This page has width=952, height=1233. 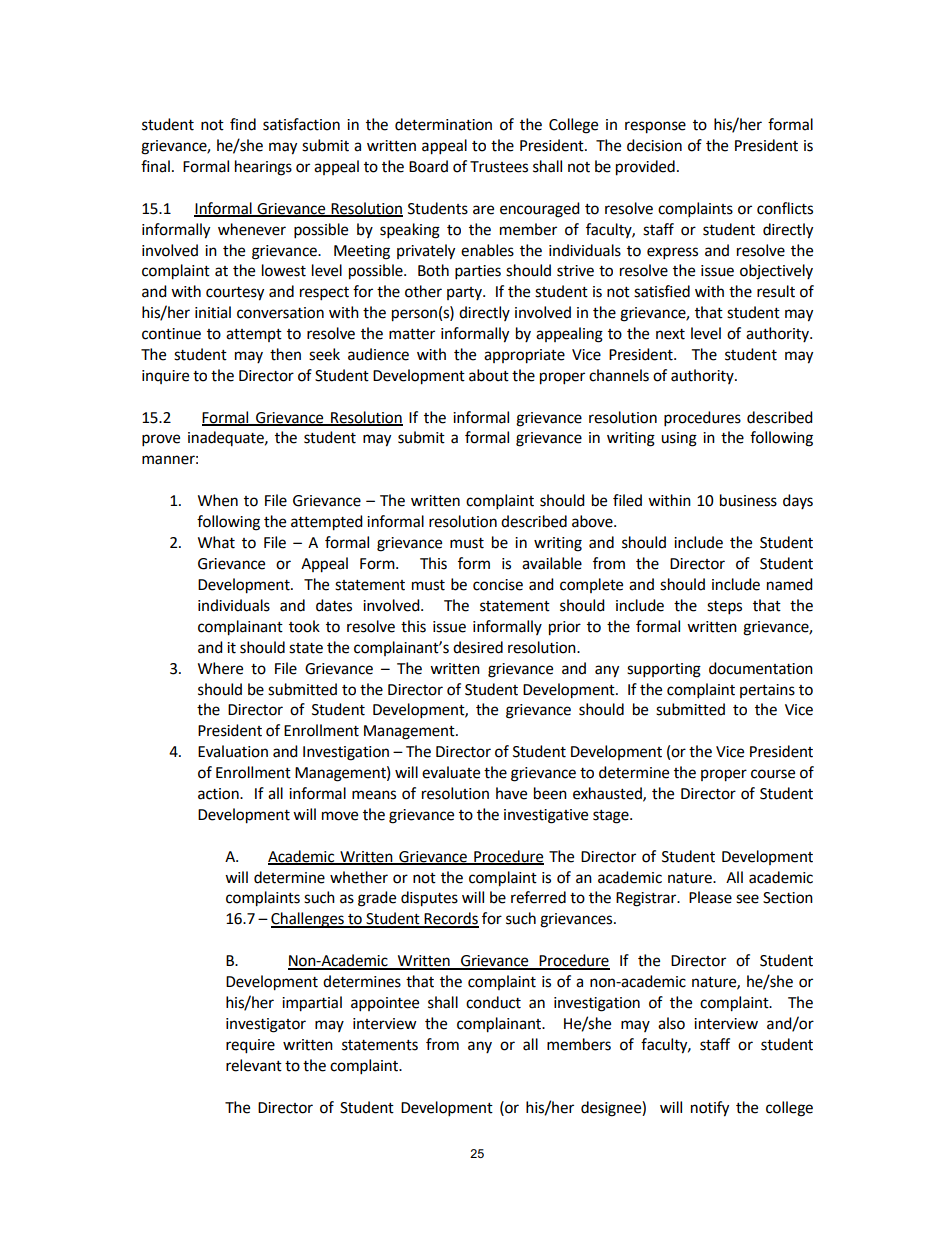 I want to click on What, so click(x=216, y=542).
